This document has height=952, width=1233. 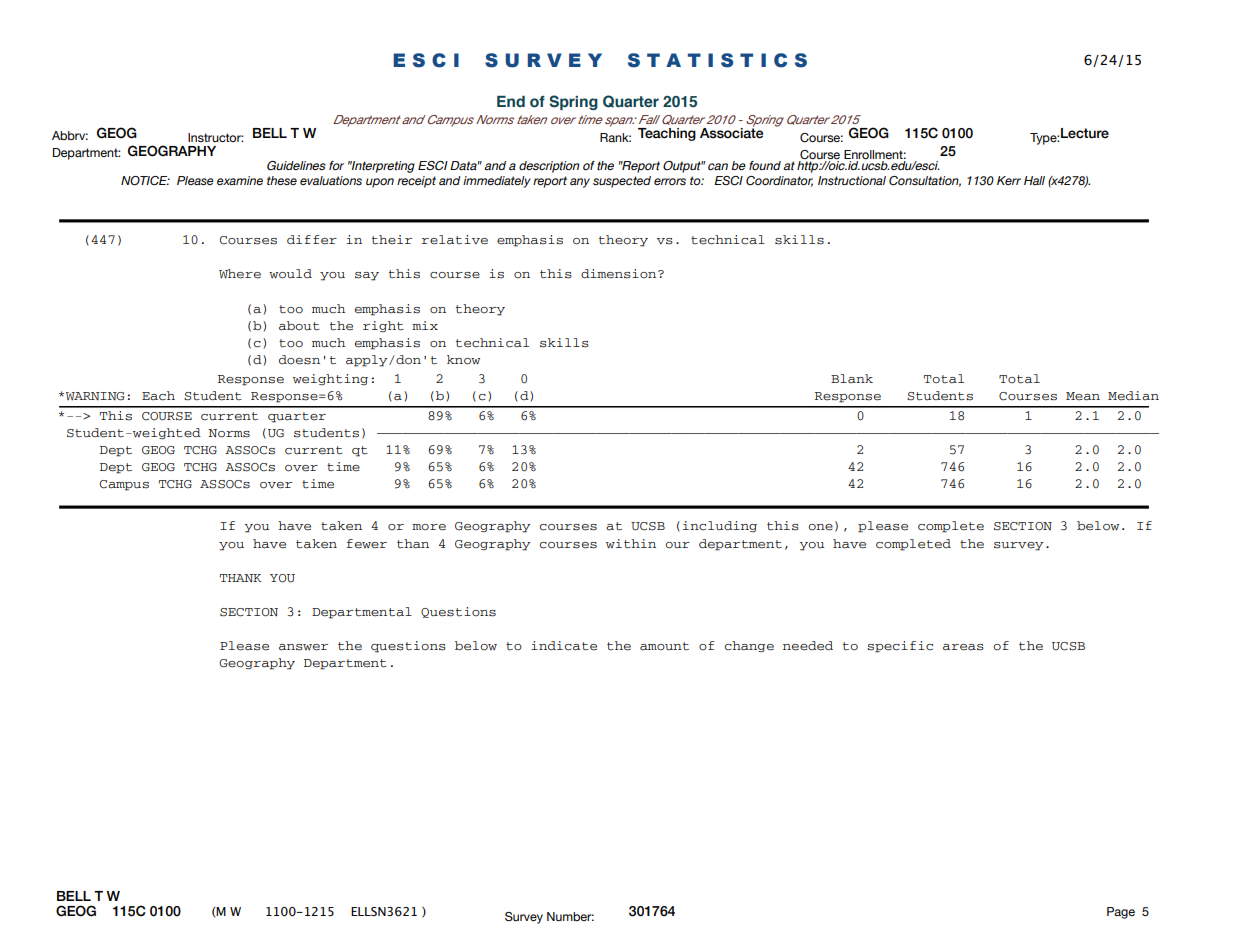 What do you see at coordinates (564, 646) in the document?
I see `indicate` at bounding box center [564, 646].
